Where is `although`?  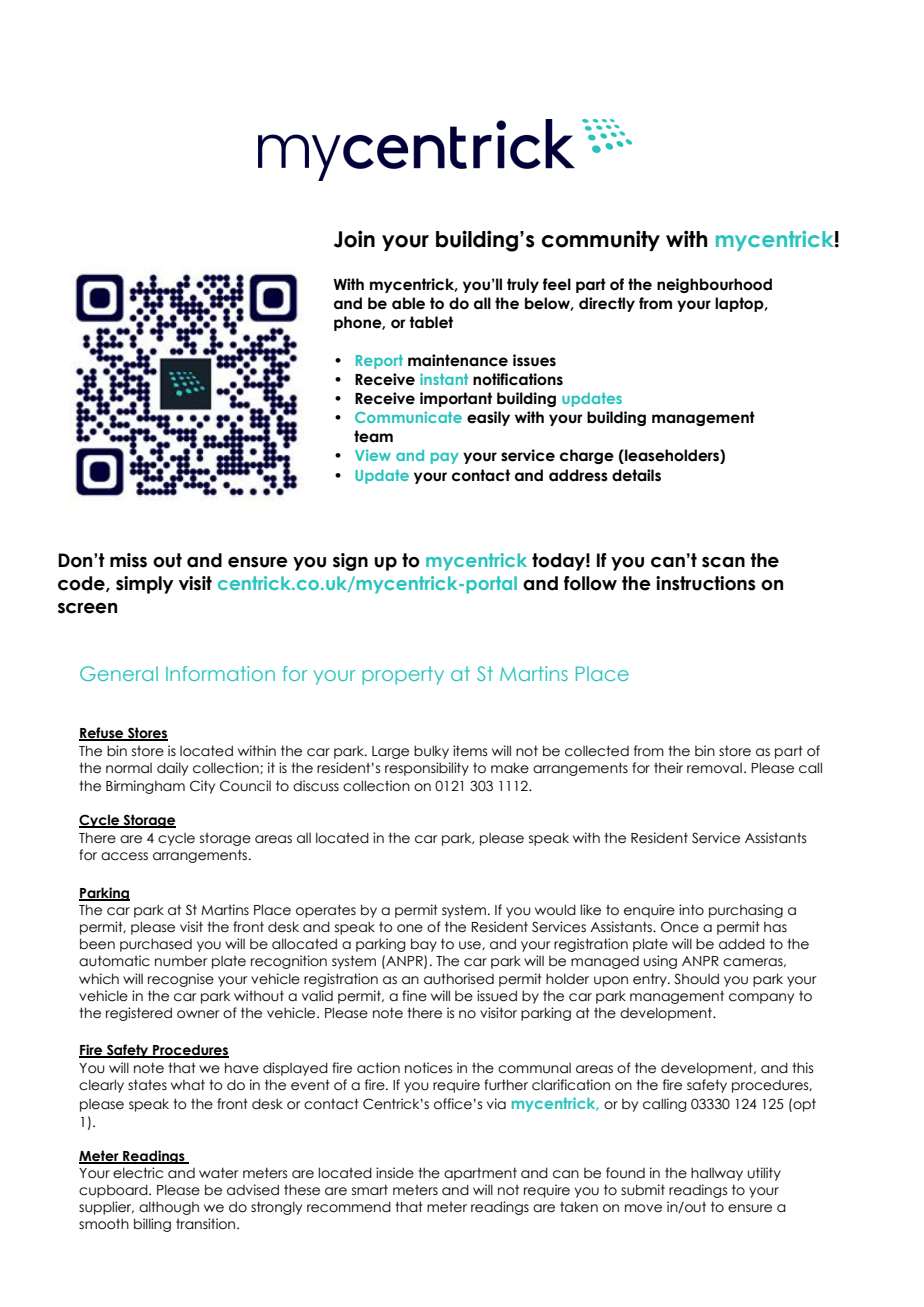
although is located at coordinates (169, 1208).
